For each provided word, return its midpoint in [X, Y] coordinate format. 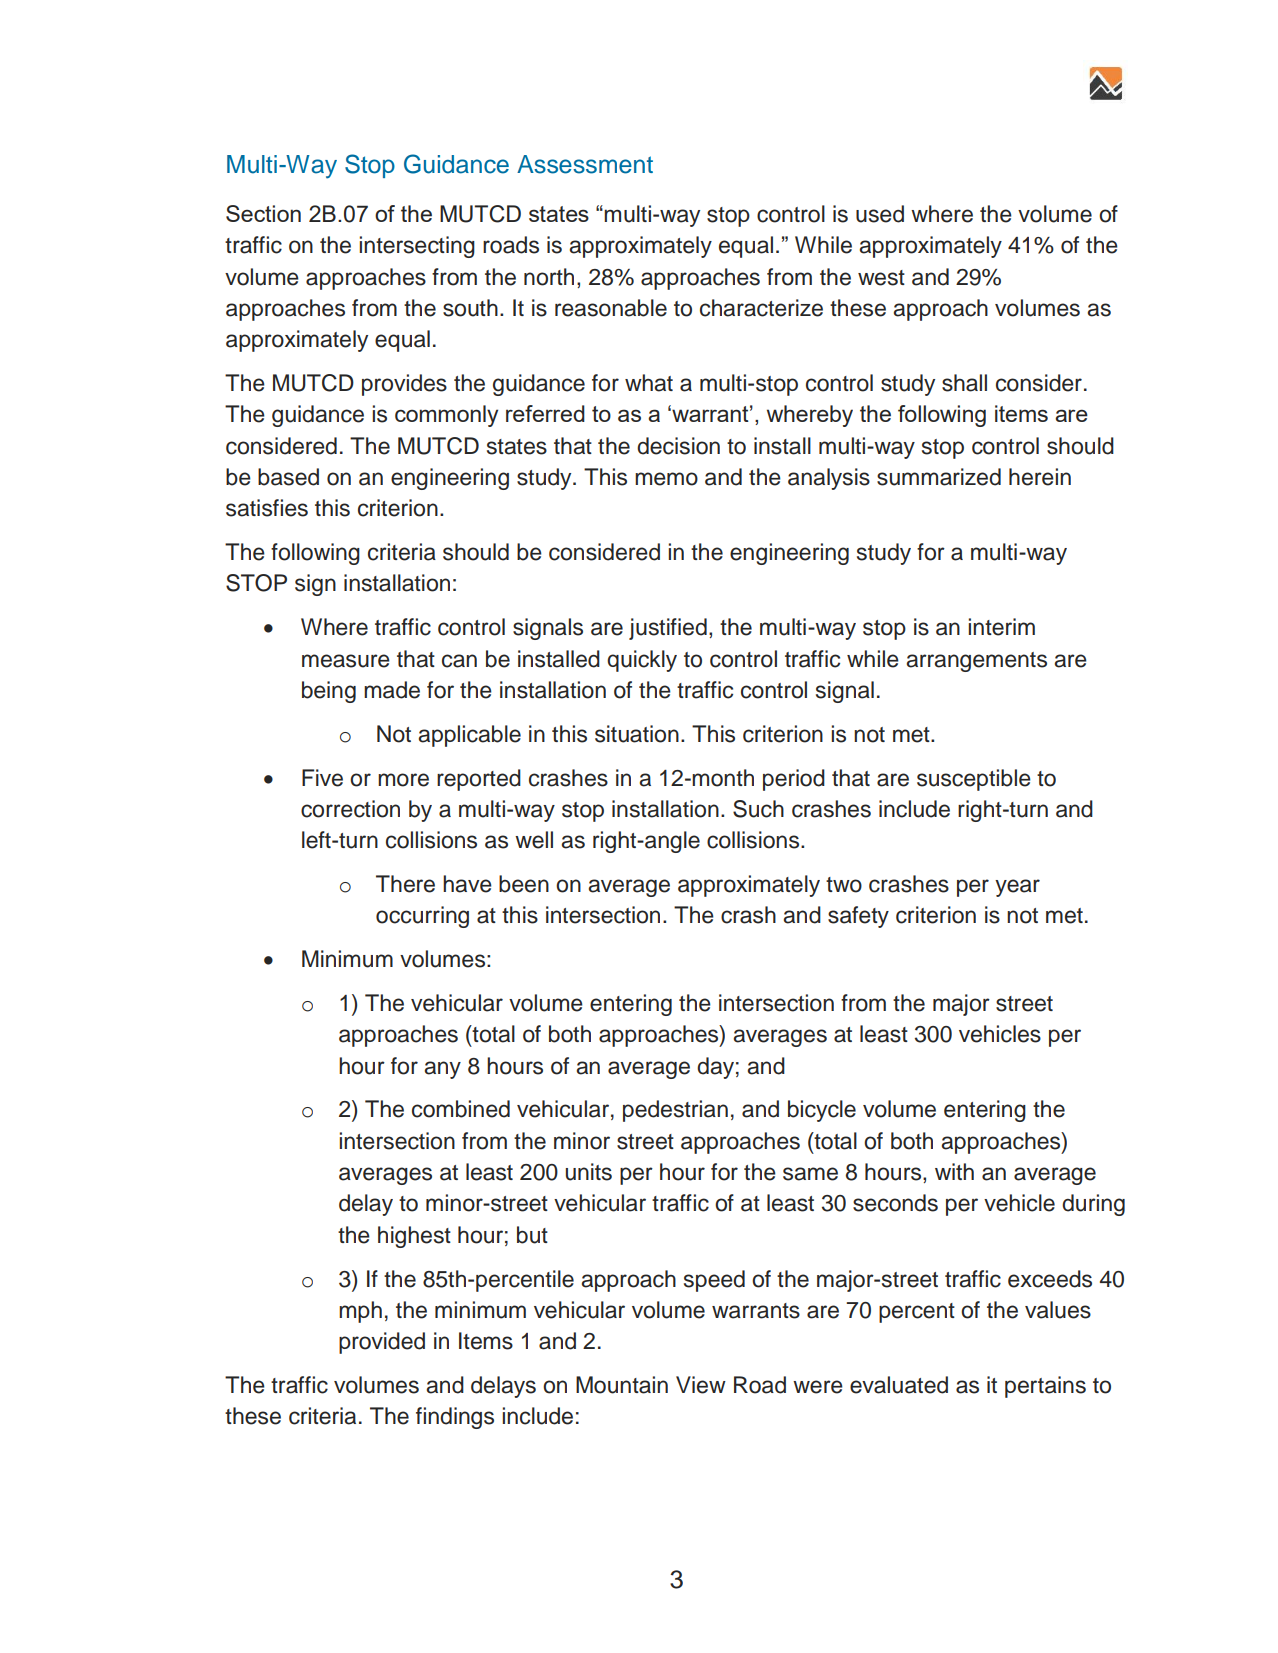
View [701, 1385]
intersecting [417, 247]
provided [382, 1343]
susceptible [974, 780]
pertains [1045, 1387]
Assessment [585, 164]
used [880, 214]
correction [350, 809]
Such [758, 809]
